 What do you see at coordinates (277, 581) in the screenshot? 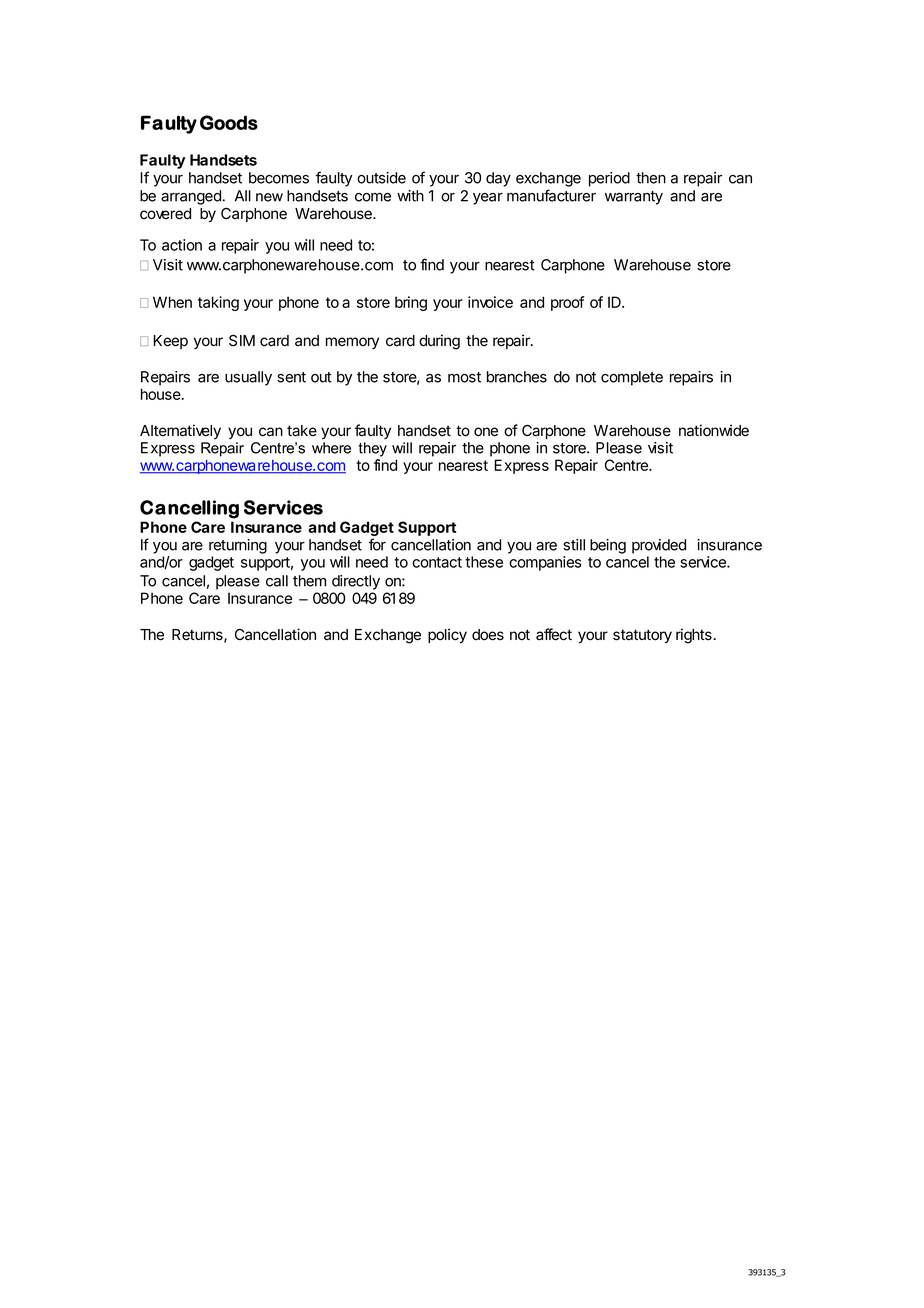
I see `call` at bounding box center [277, 581].
